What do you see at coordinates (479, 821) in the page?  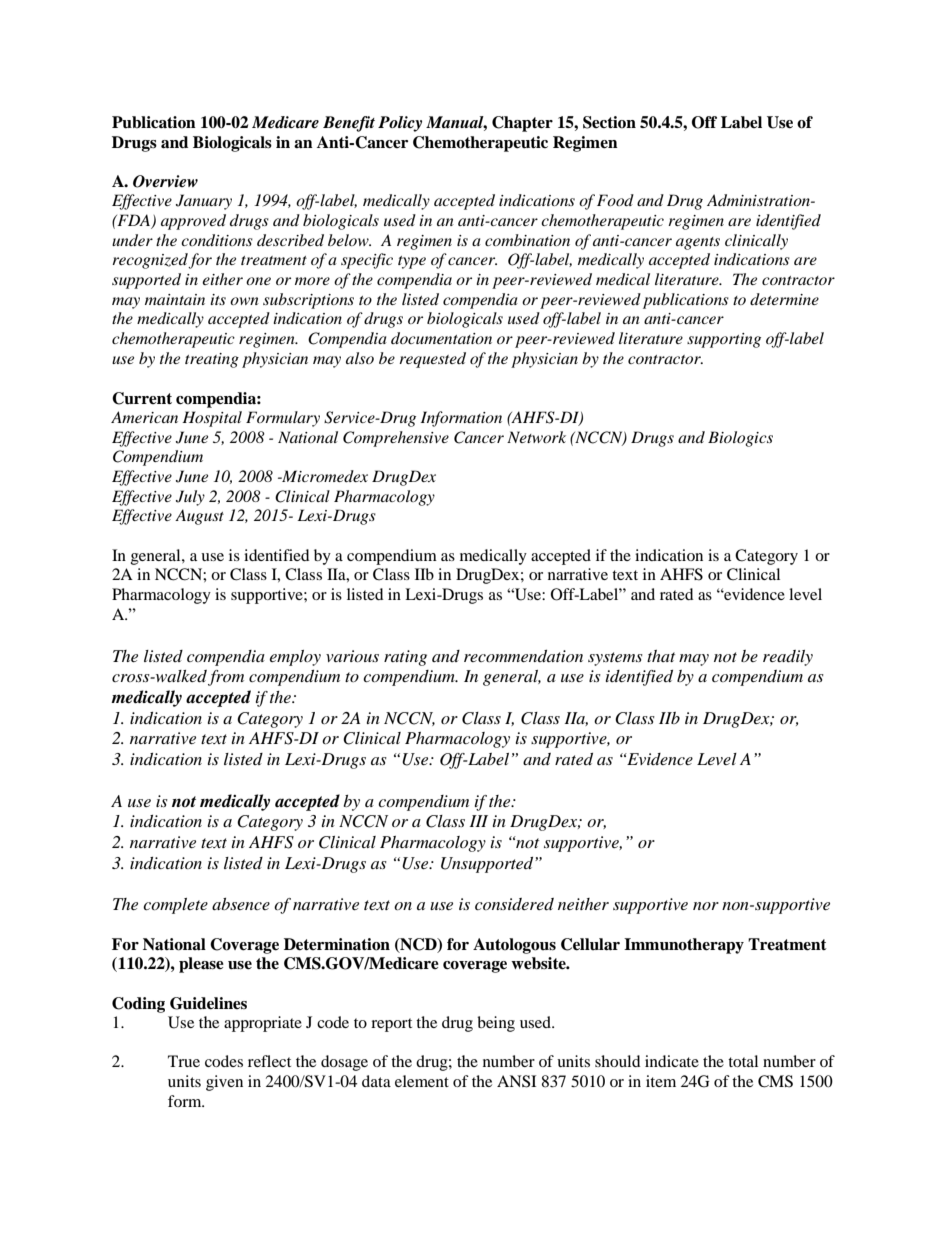 I see `III` at bounding box center [479, 821].
